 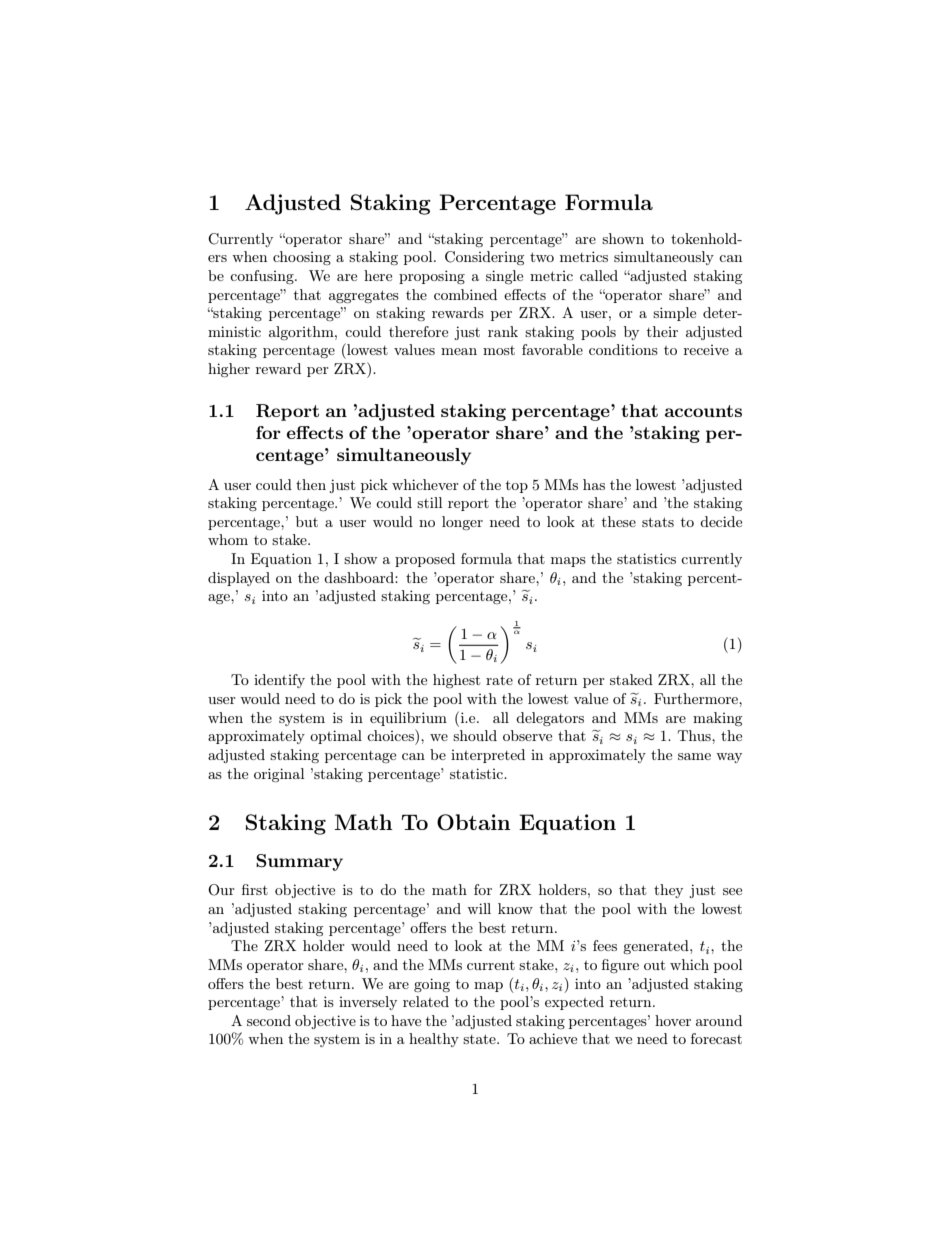 What do you see at coordinates (456, 681) in the screenshot?
I see `highest` at bounding box center [456, 681].
